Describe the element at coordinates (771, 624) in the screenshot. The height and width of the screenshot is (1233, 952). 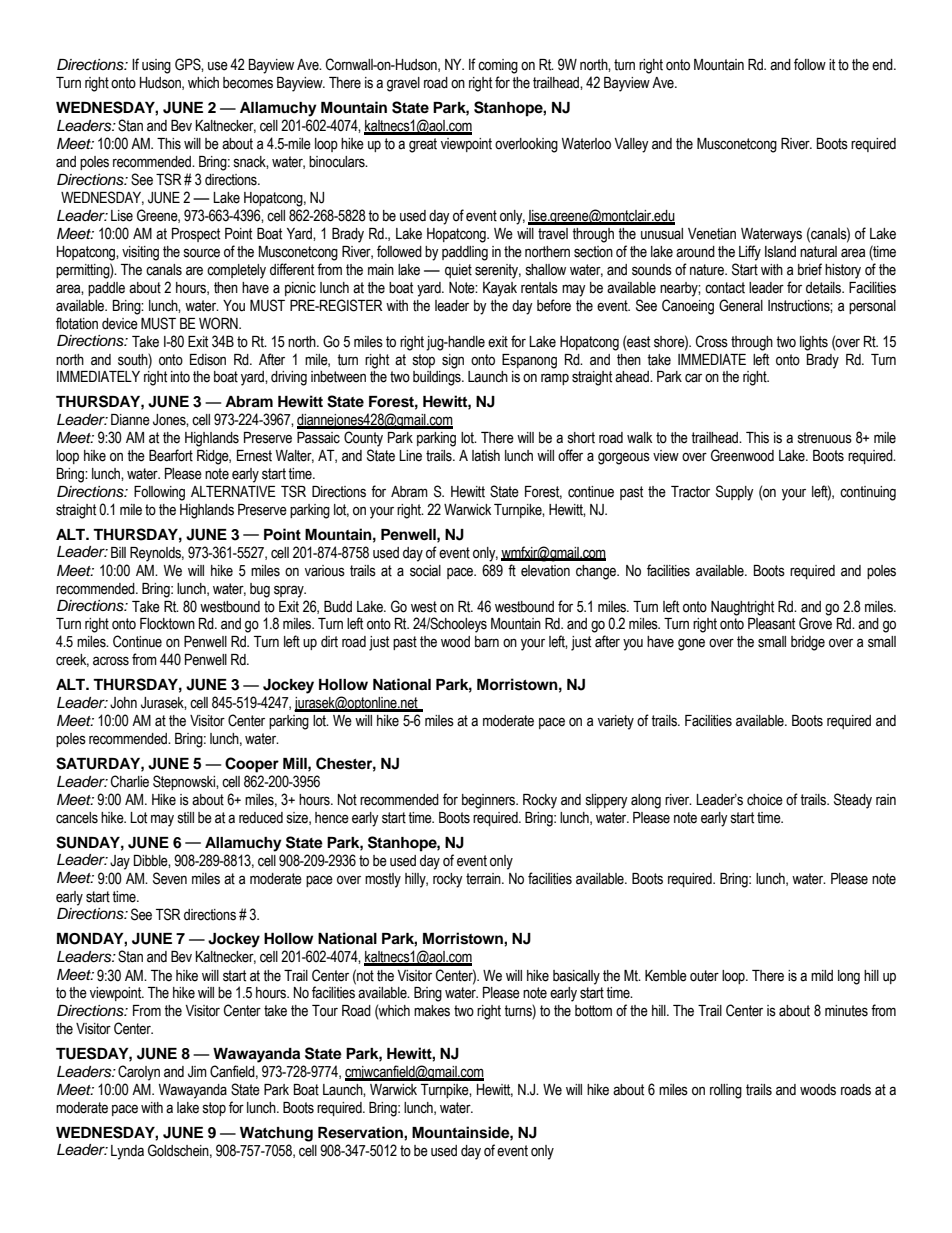
I see `Pleasant` at that location.
